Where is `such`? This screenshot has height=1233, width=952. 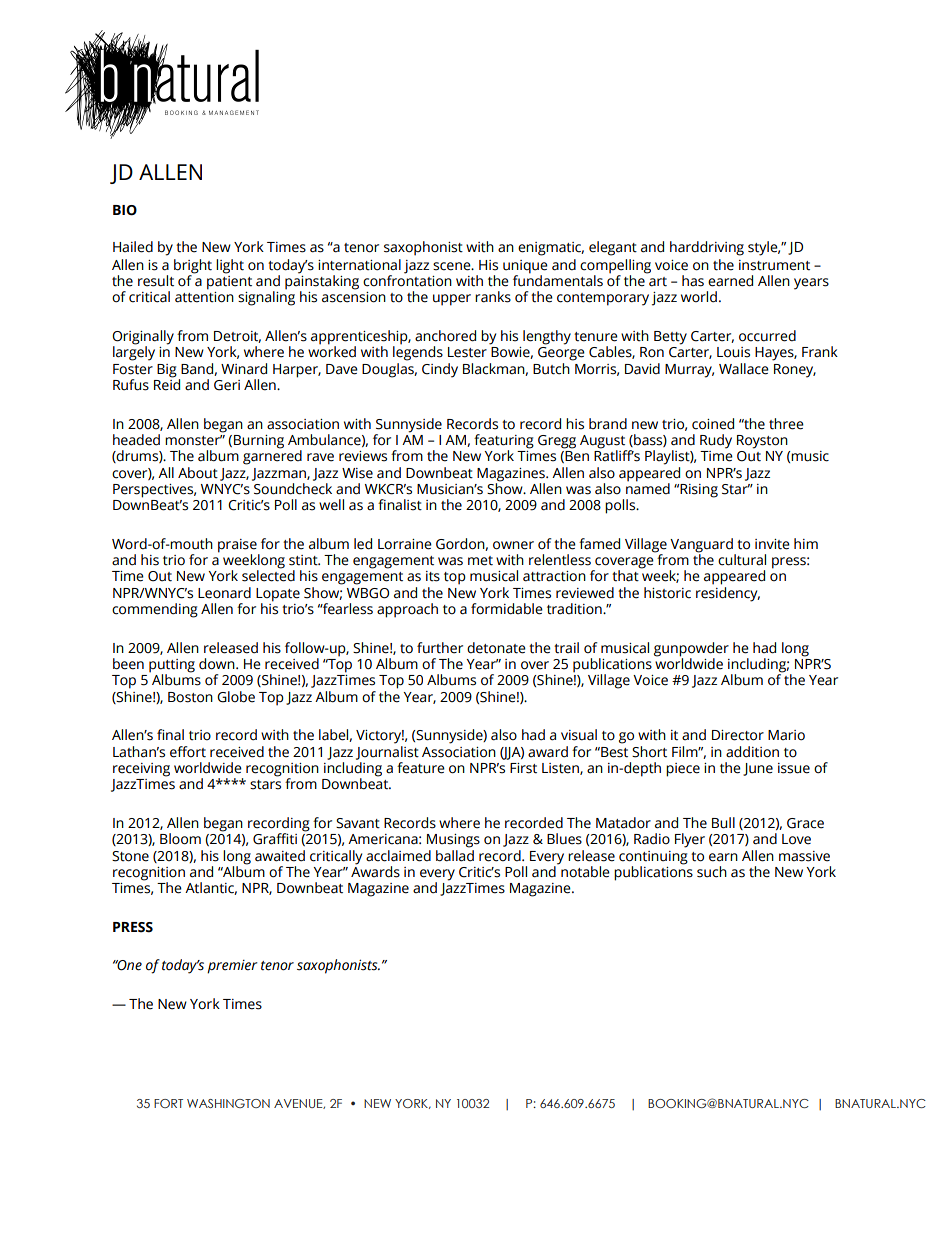 such is located at coordinates (712, 872).
